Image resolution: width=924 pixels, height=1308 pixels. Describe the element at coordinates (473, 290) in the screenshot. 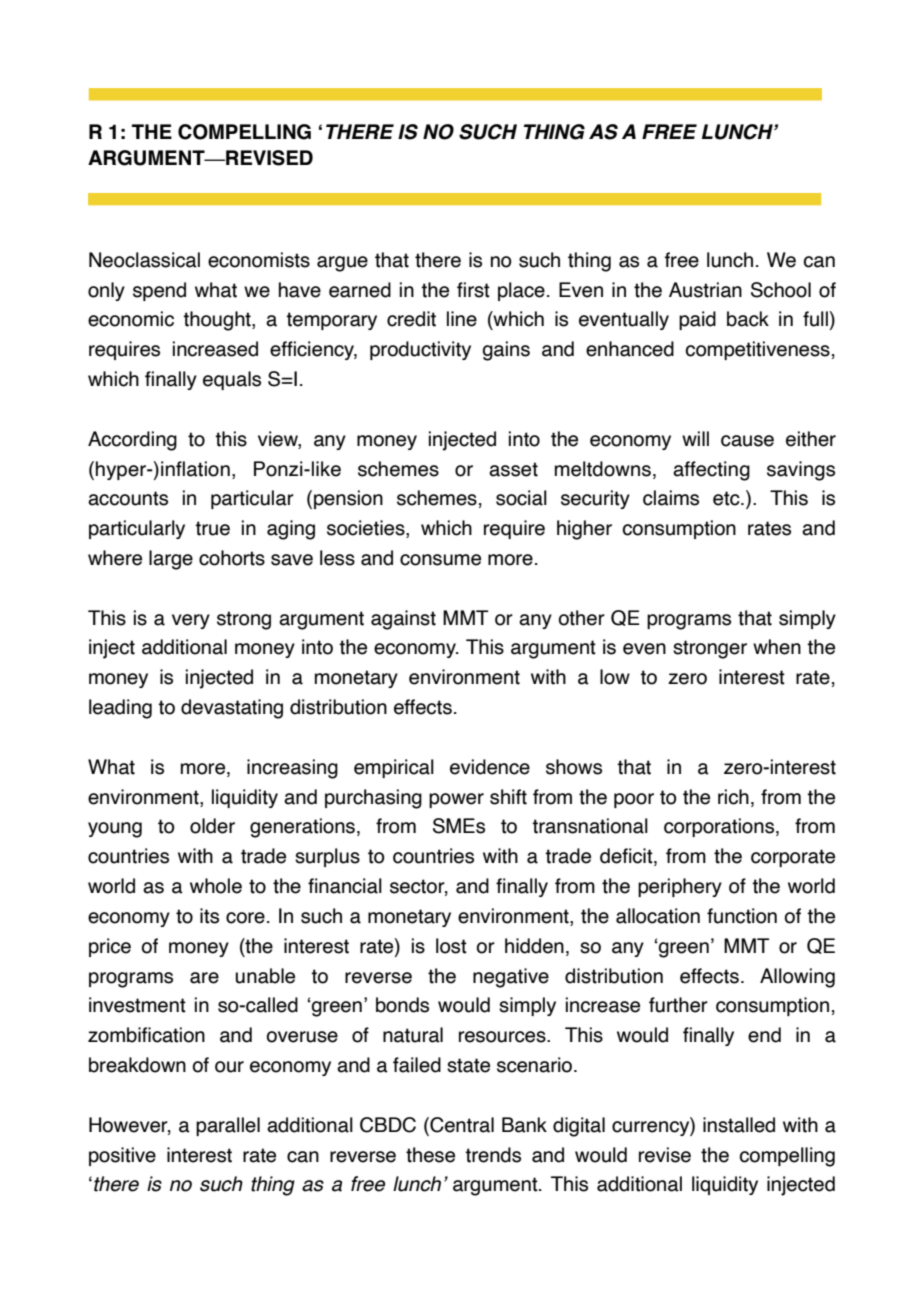

I see `first` at that location.
